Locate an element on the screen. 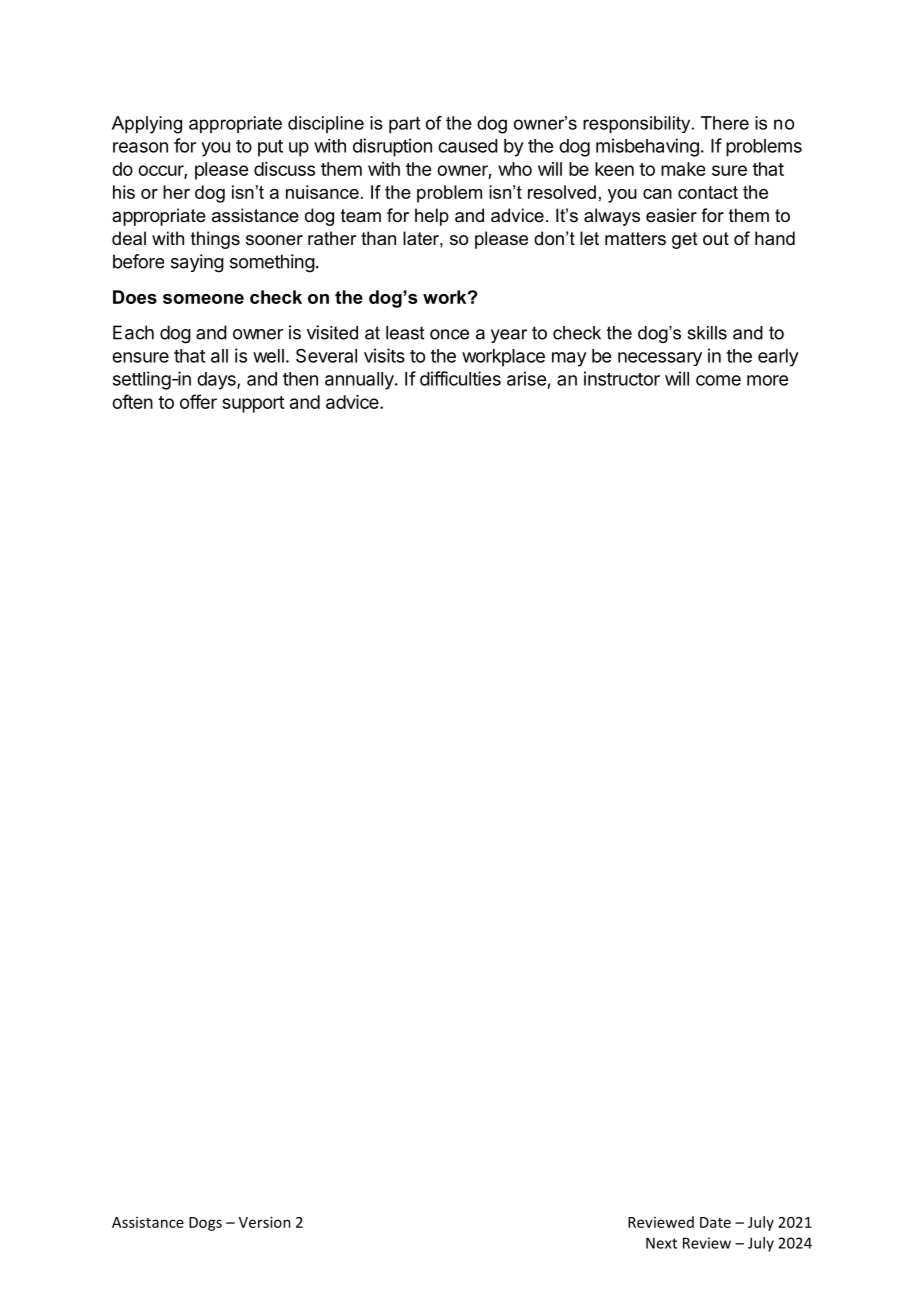  come is located at coordinates (718, 380).
